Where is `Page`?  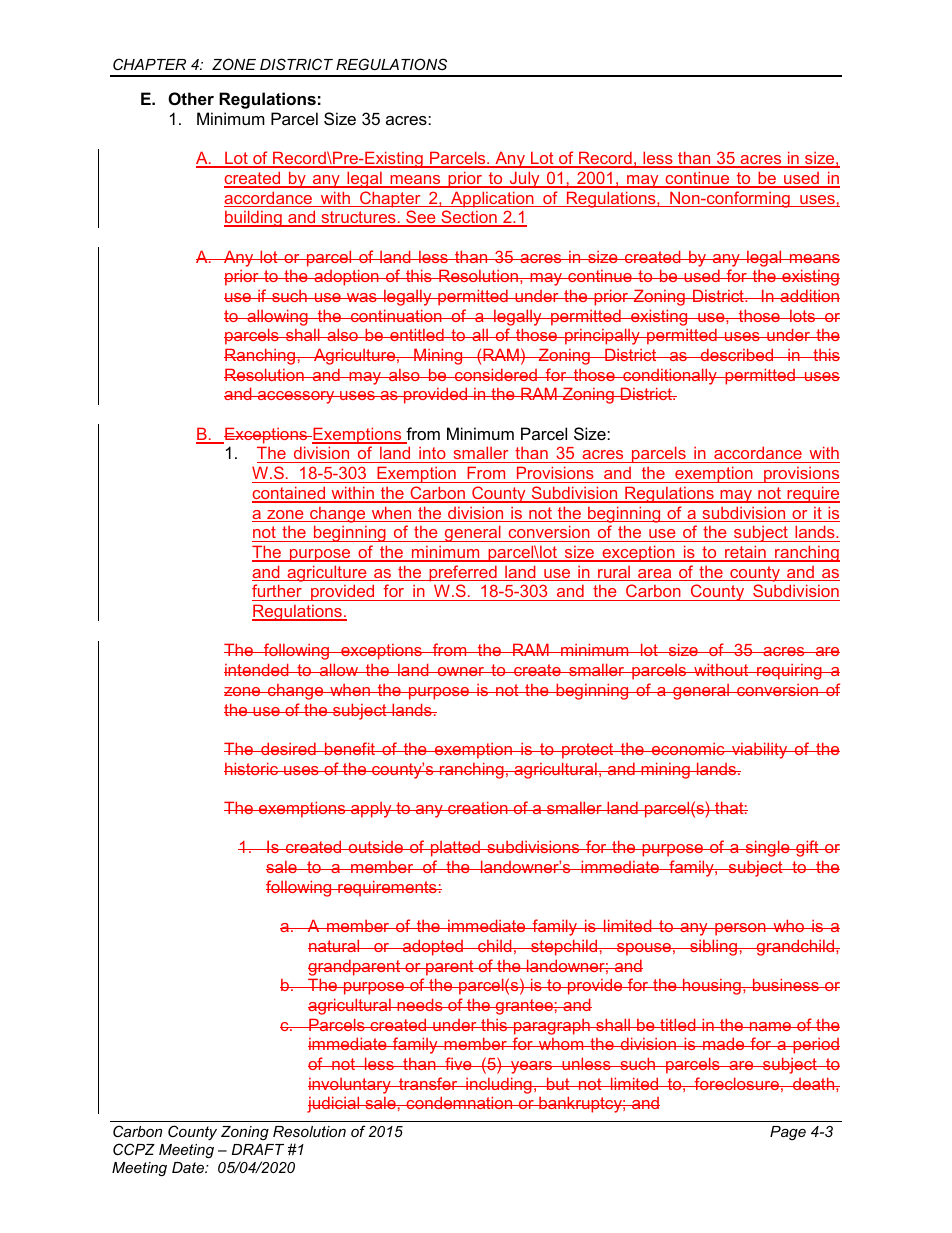
Page is located at coordinates (788, 1133).
